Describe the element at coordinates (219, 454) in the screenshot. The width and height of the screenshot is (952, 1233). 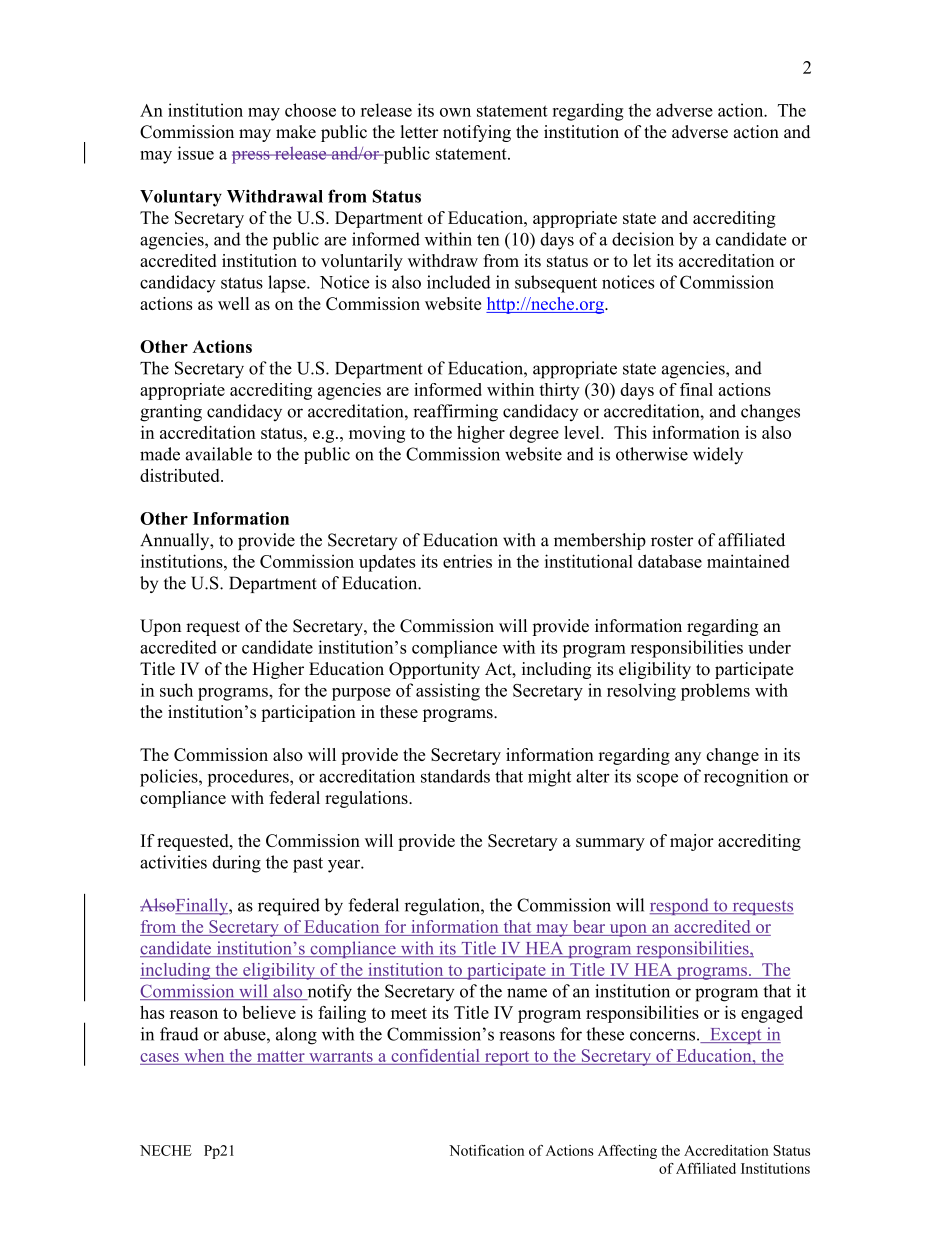
I see `available` at that location.
